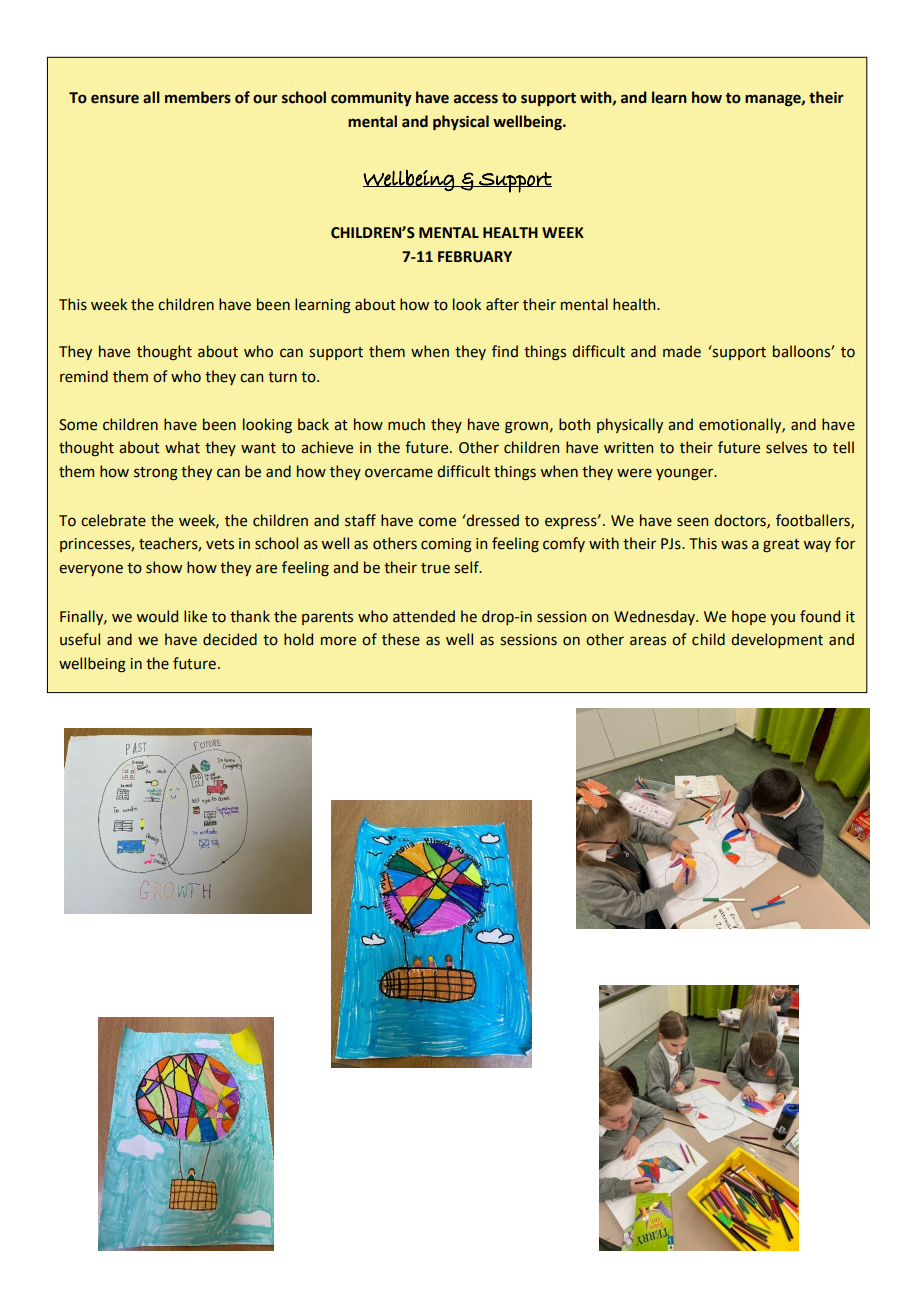 This page has height=1307, width=924. What do you see at coordinates (437, 522) in the page?
I see `come` at bounding box center [437, 522].
